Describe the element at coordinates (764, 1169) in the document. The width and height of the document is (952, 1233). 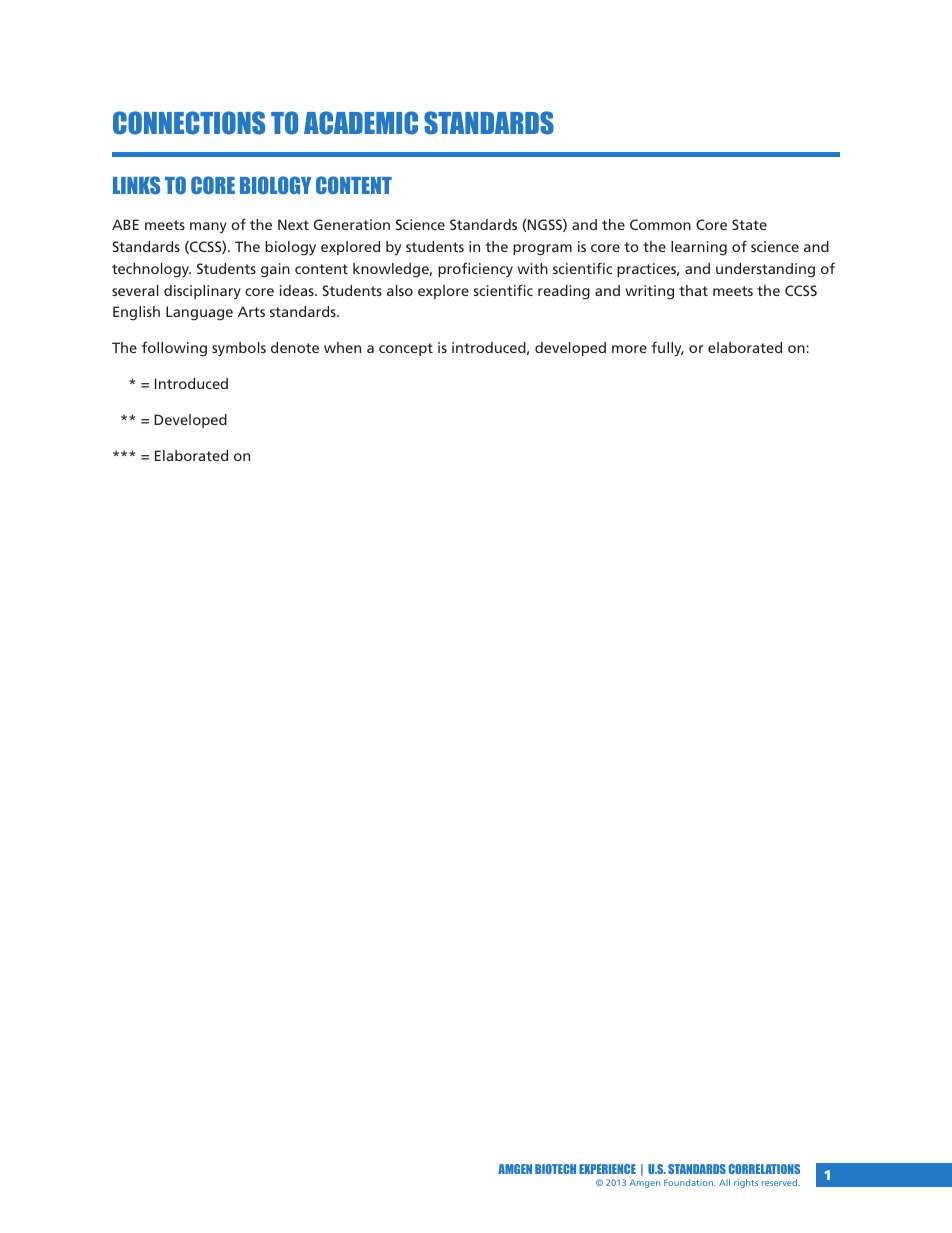
I see `CORRELATIONS` at that location.
